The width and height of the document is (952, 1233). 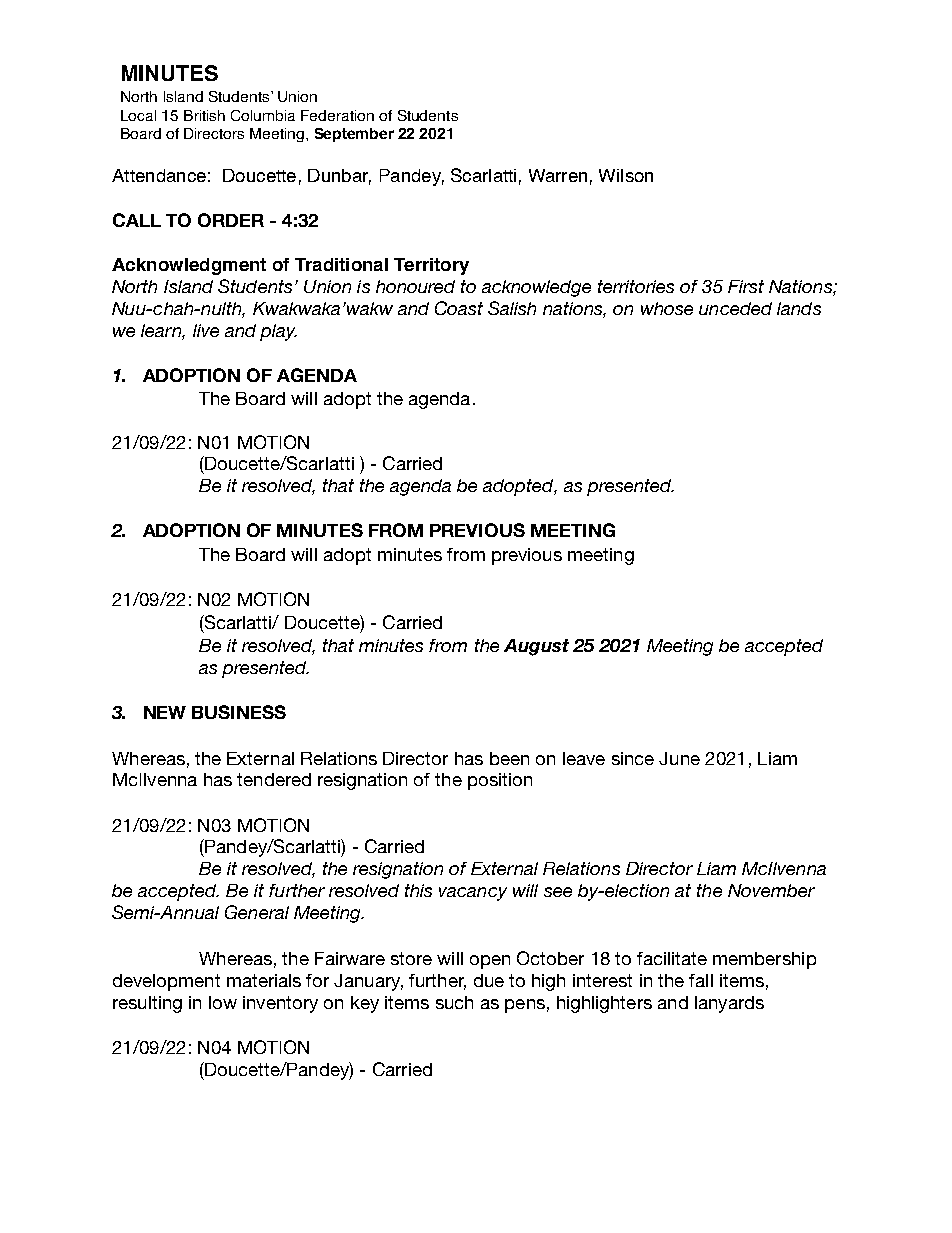 What do you see at coordinates (746, 286) in the document?
I see `First` at bounding box center [746, 286].
